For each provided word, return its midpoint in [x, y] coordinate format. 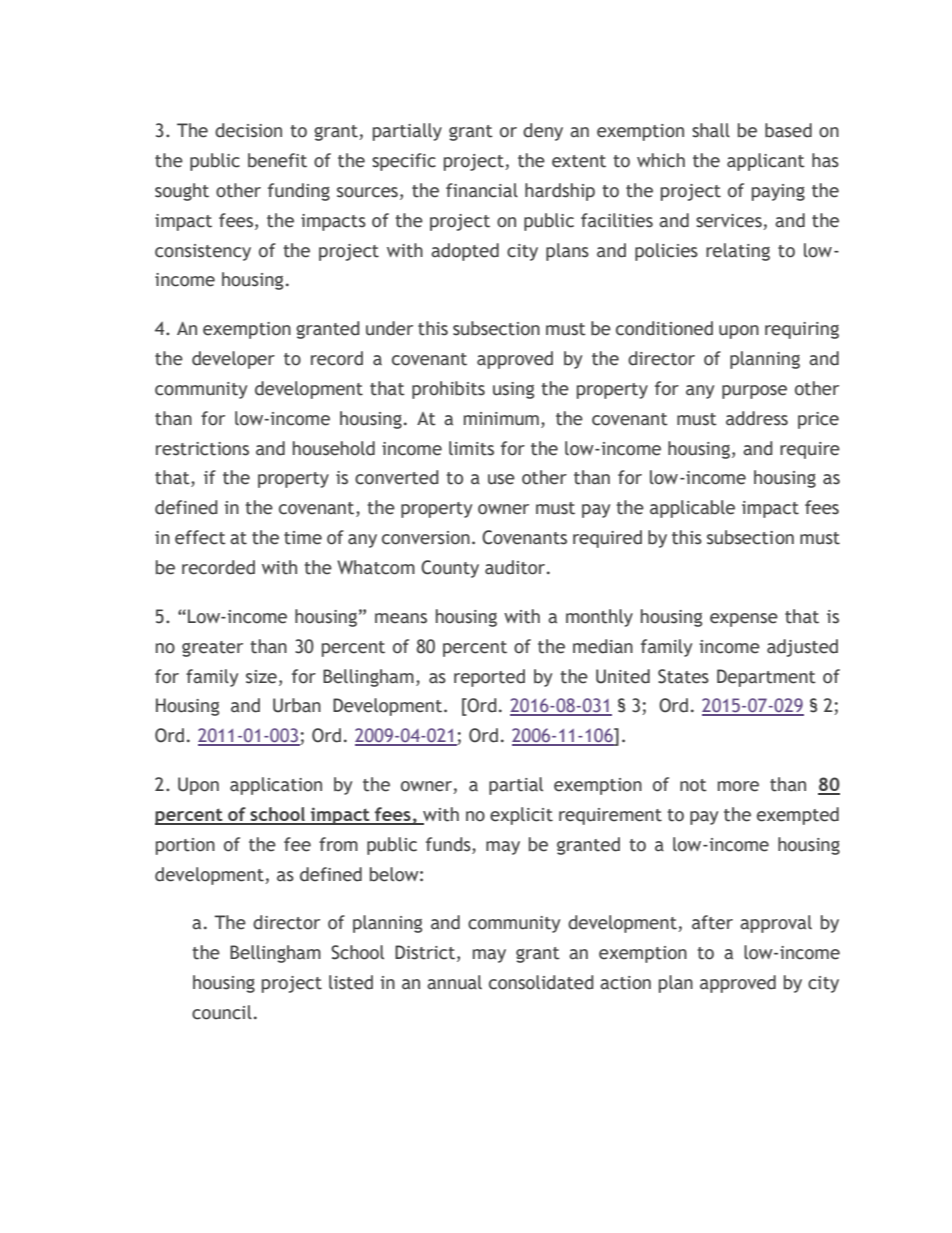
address [757, 418]
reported [489, 678]
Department [766, 678]
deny [543, 132]
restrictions [202, 449]
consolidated [541, 982]
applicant [766, 162]
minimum [501, 419]
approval [776, 924]
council [222, 1012]
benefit [277, 160]
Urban [297, 705]
